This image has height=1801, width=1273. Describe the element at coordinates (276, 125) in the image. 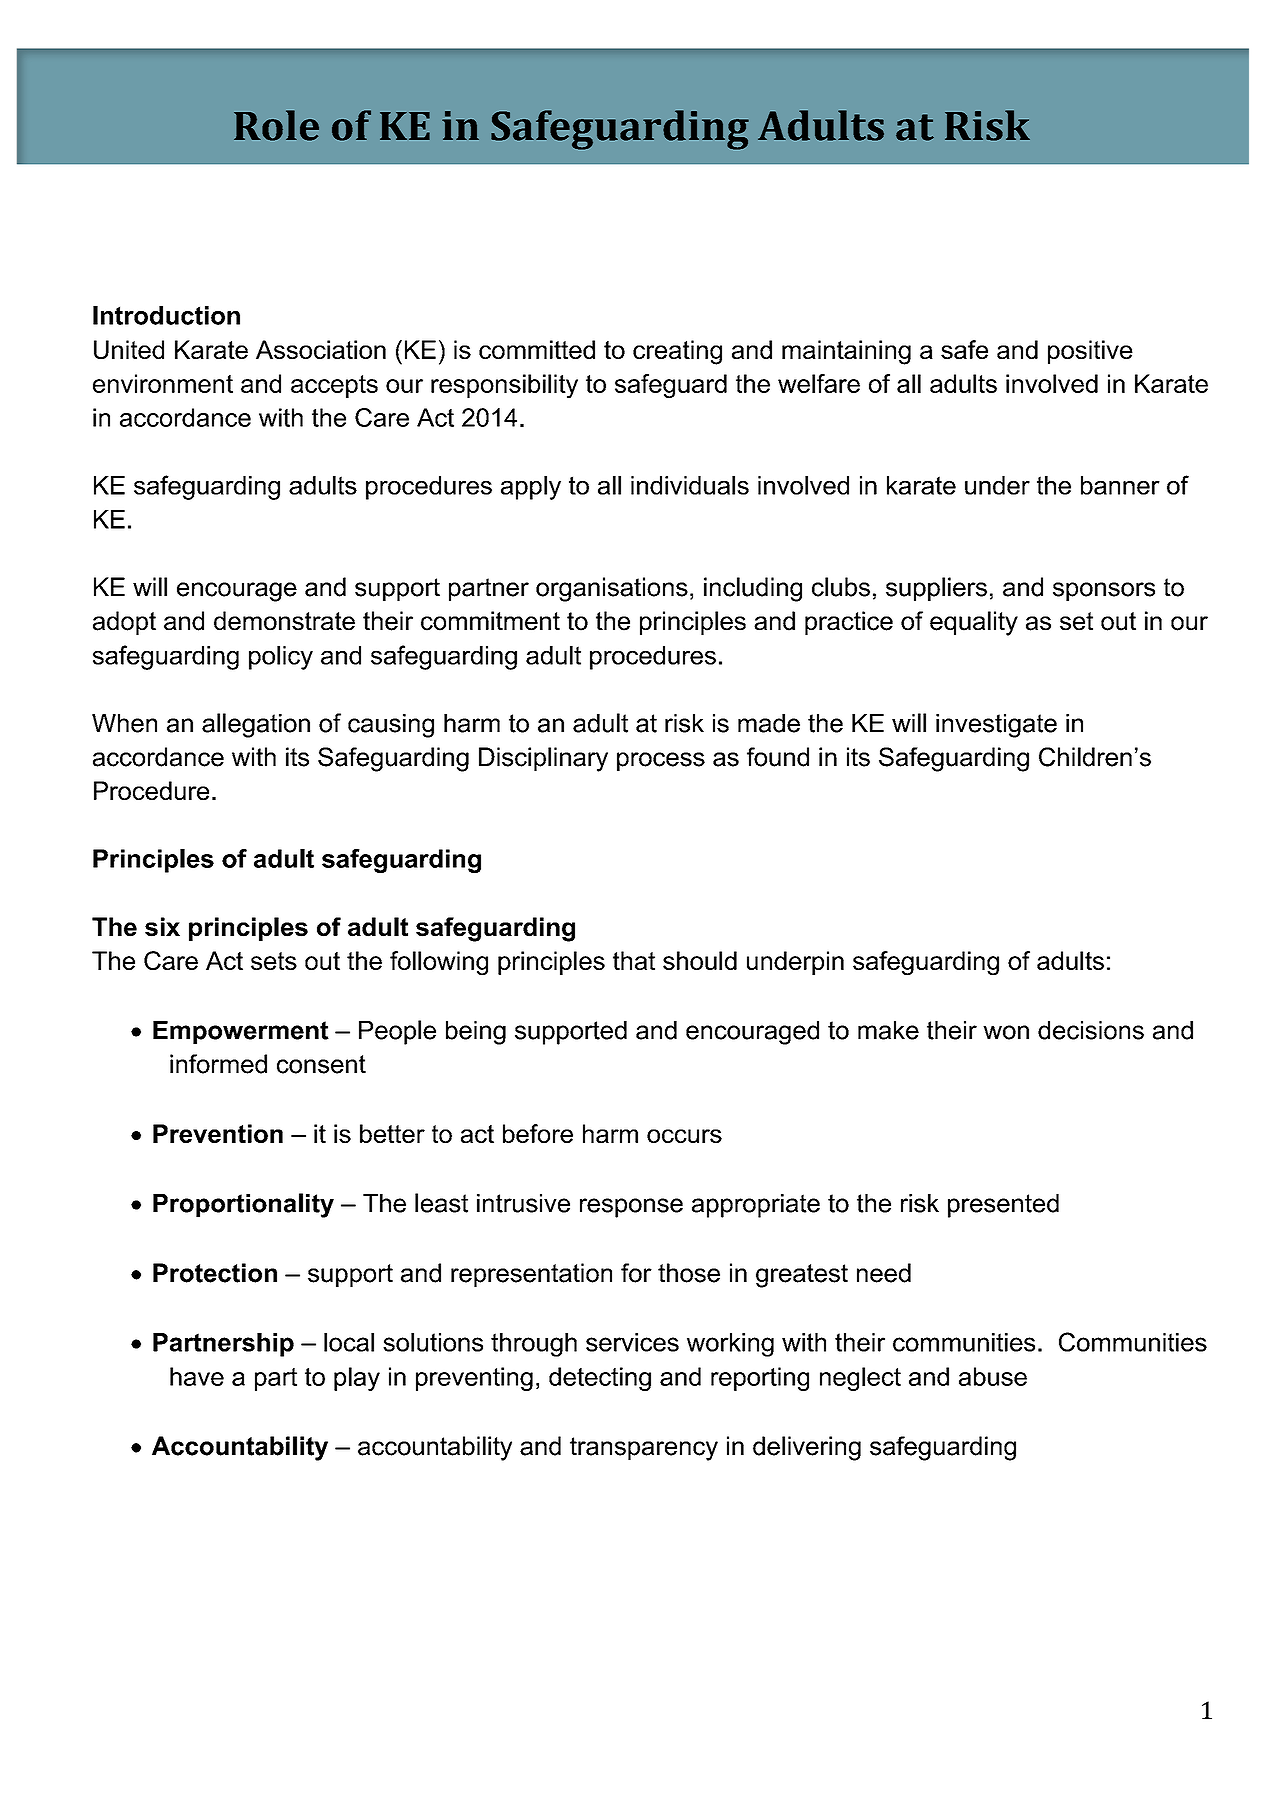

I see `Role` at that location.
